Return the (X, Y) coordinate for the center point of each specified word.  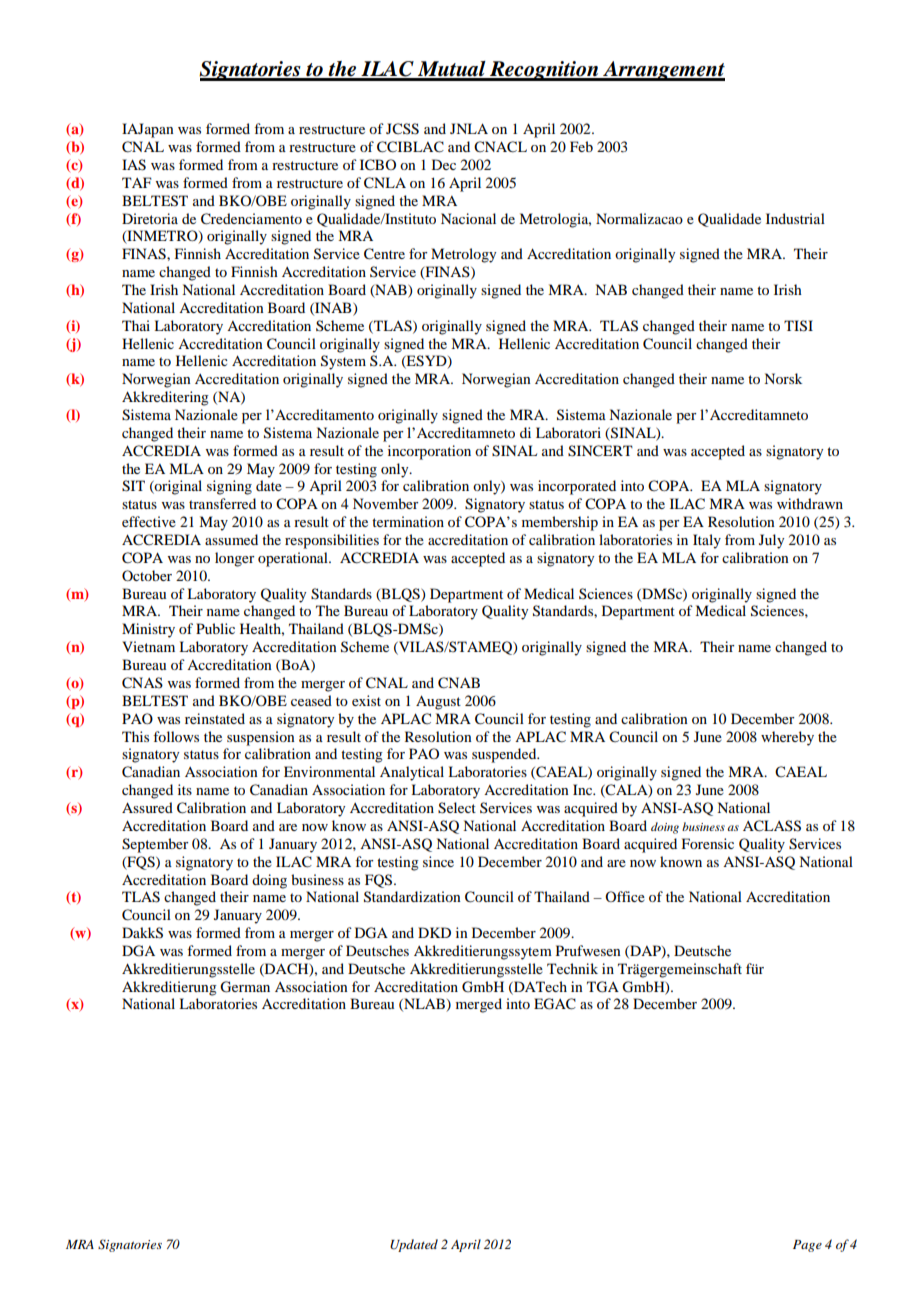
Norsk (783, 378)
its (185, 789)
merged (479, 1005)
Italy (707, 541)
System (343, 362)
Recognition (544, 71)
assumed (231, 539)
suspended (505, 755)
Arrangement (663, 71)
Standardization (412, 897)
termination (408, 521)
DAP (645, 951)
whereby (787, 738)
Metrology (463, 255)
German (245, 987)
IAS (134, 165)
